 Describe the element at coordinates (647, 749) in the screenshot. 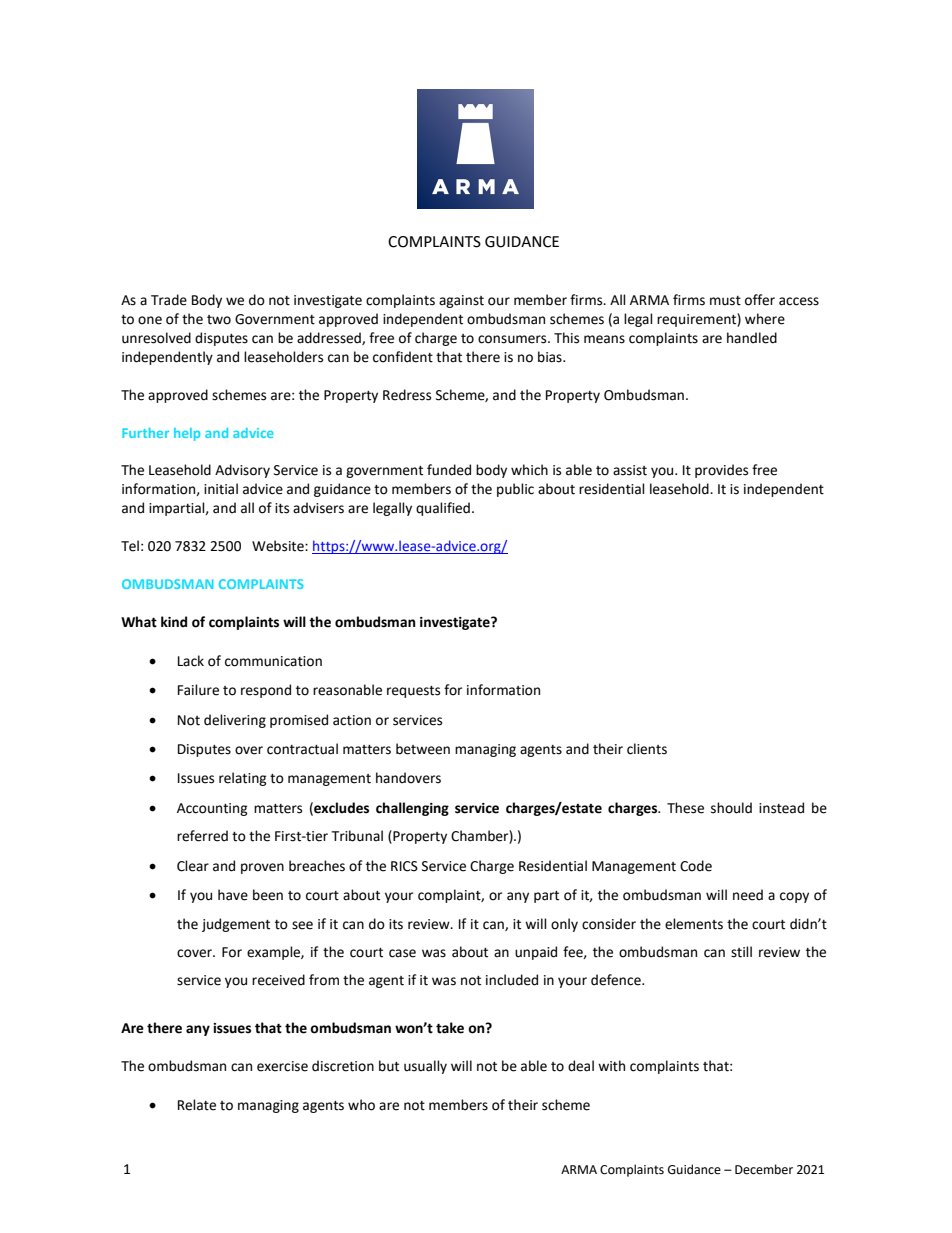

I see `clients` at that location.
